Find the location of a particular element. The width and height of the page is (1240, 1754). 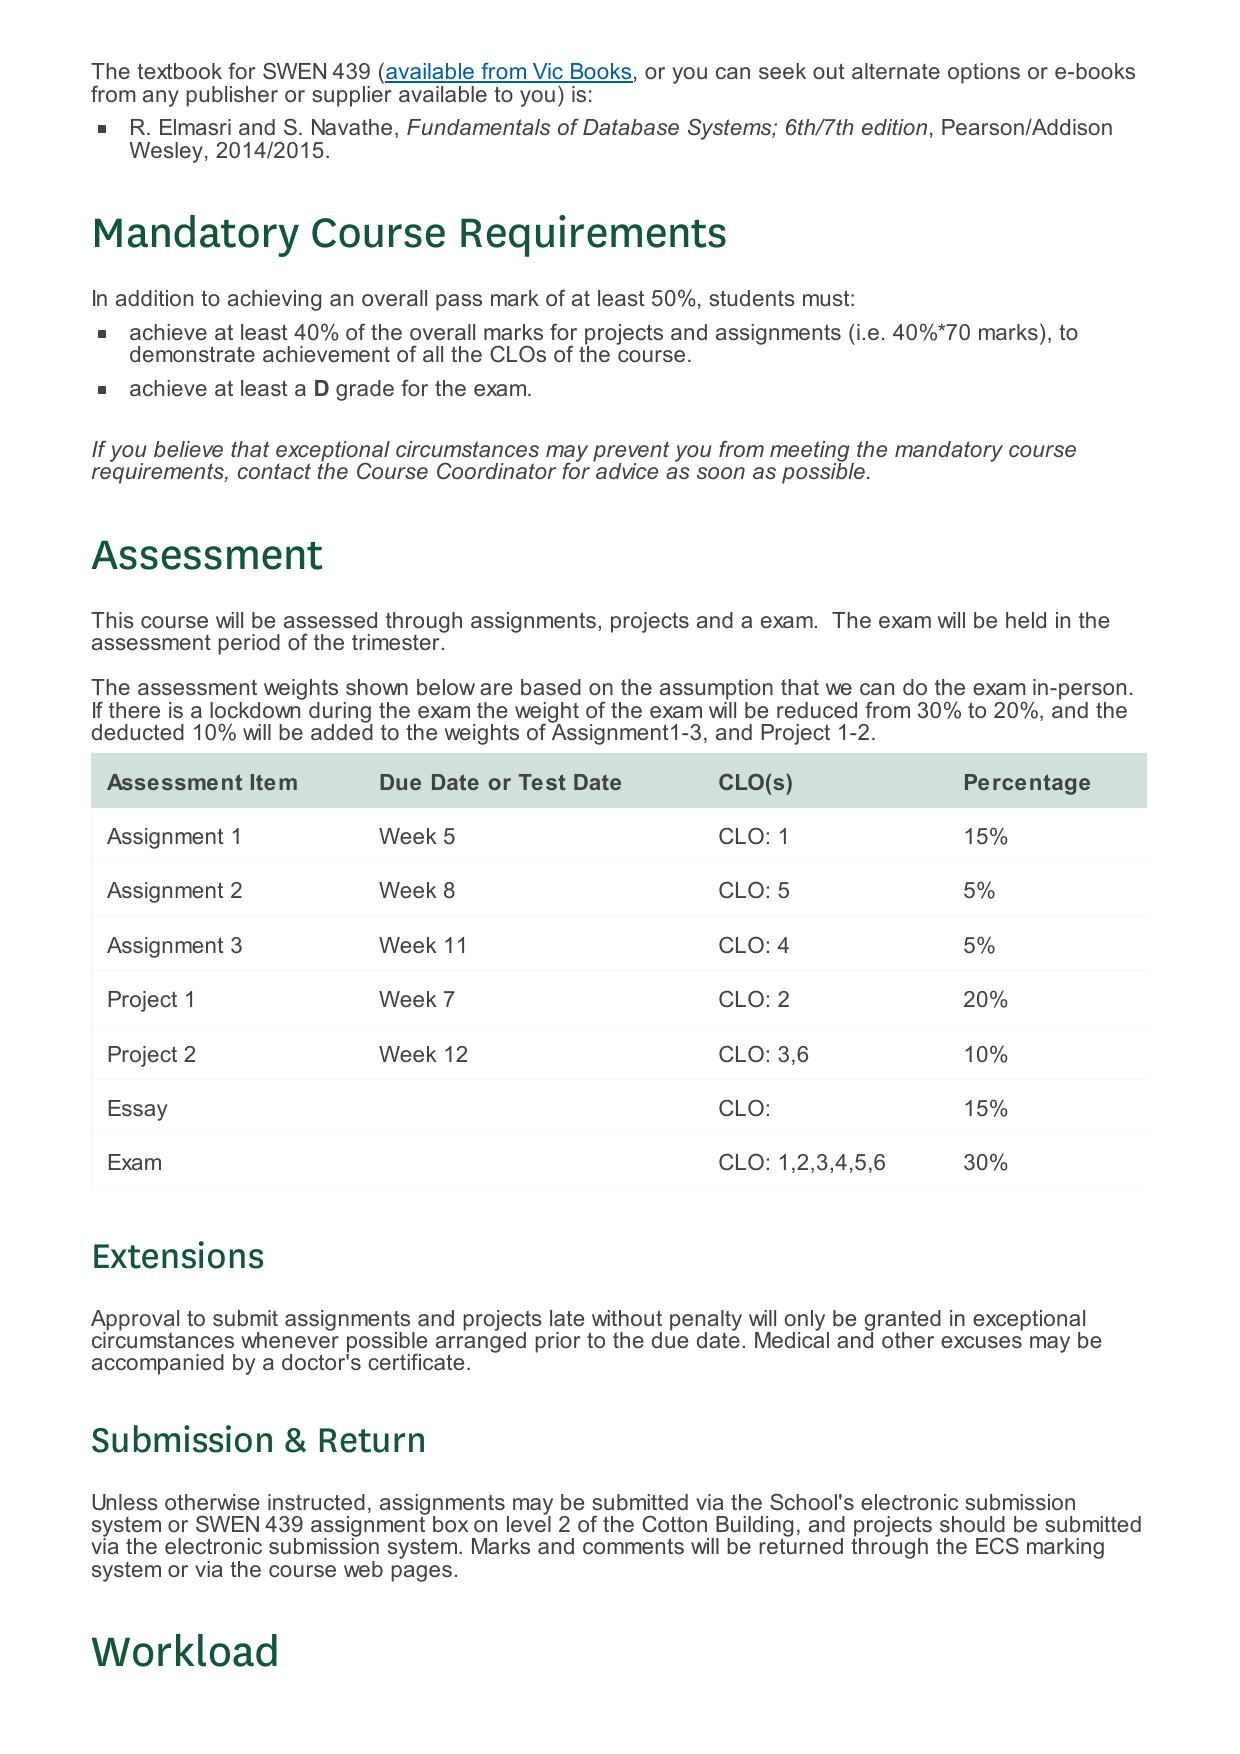

comments is located at coordinates (633, 1546).
